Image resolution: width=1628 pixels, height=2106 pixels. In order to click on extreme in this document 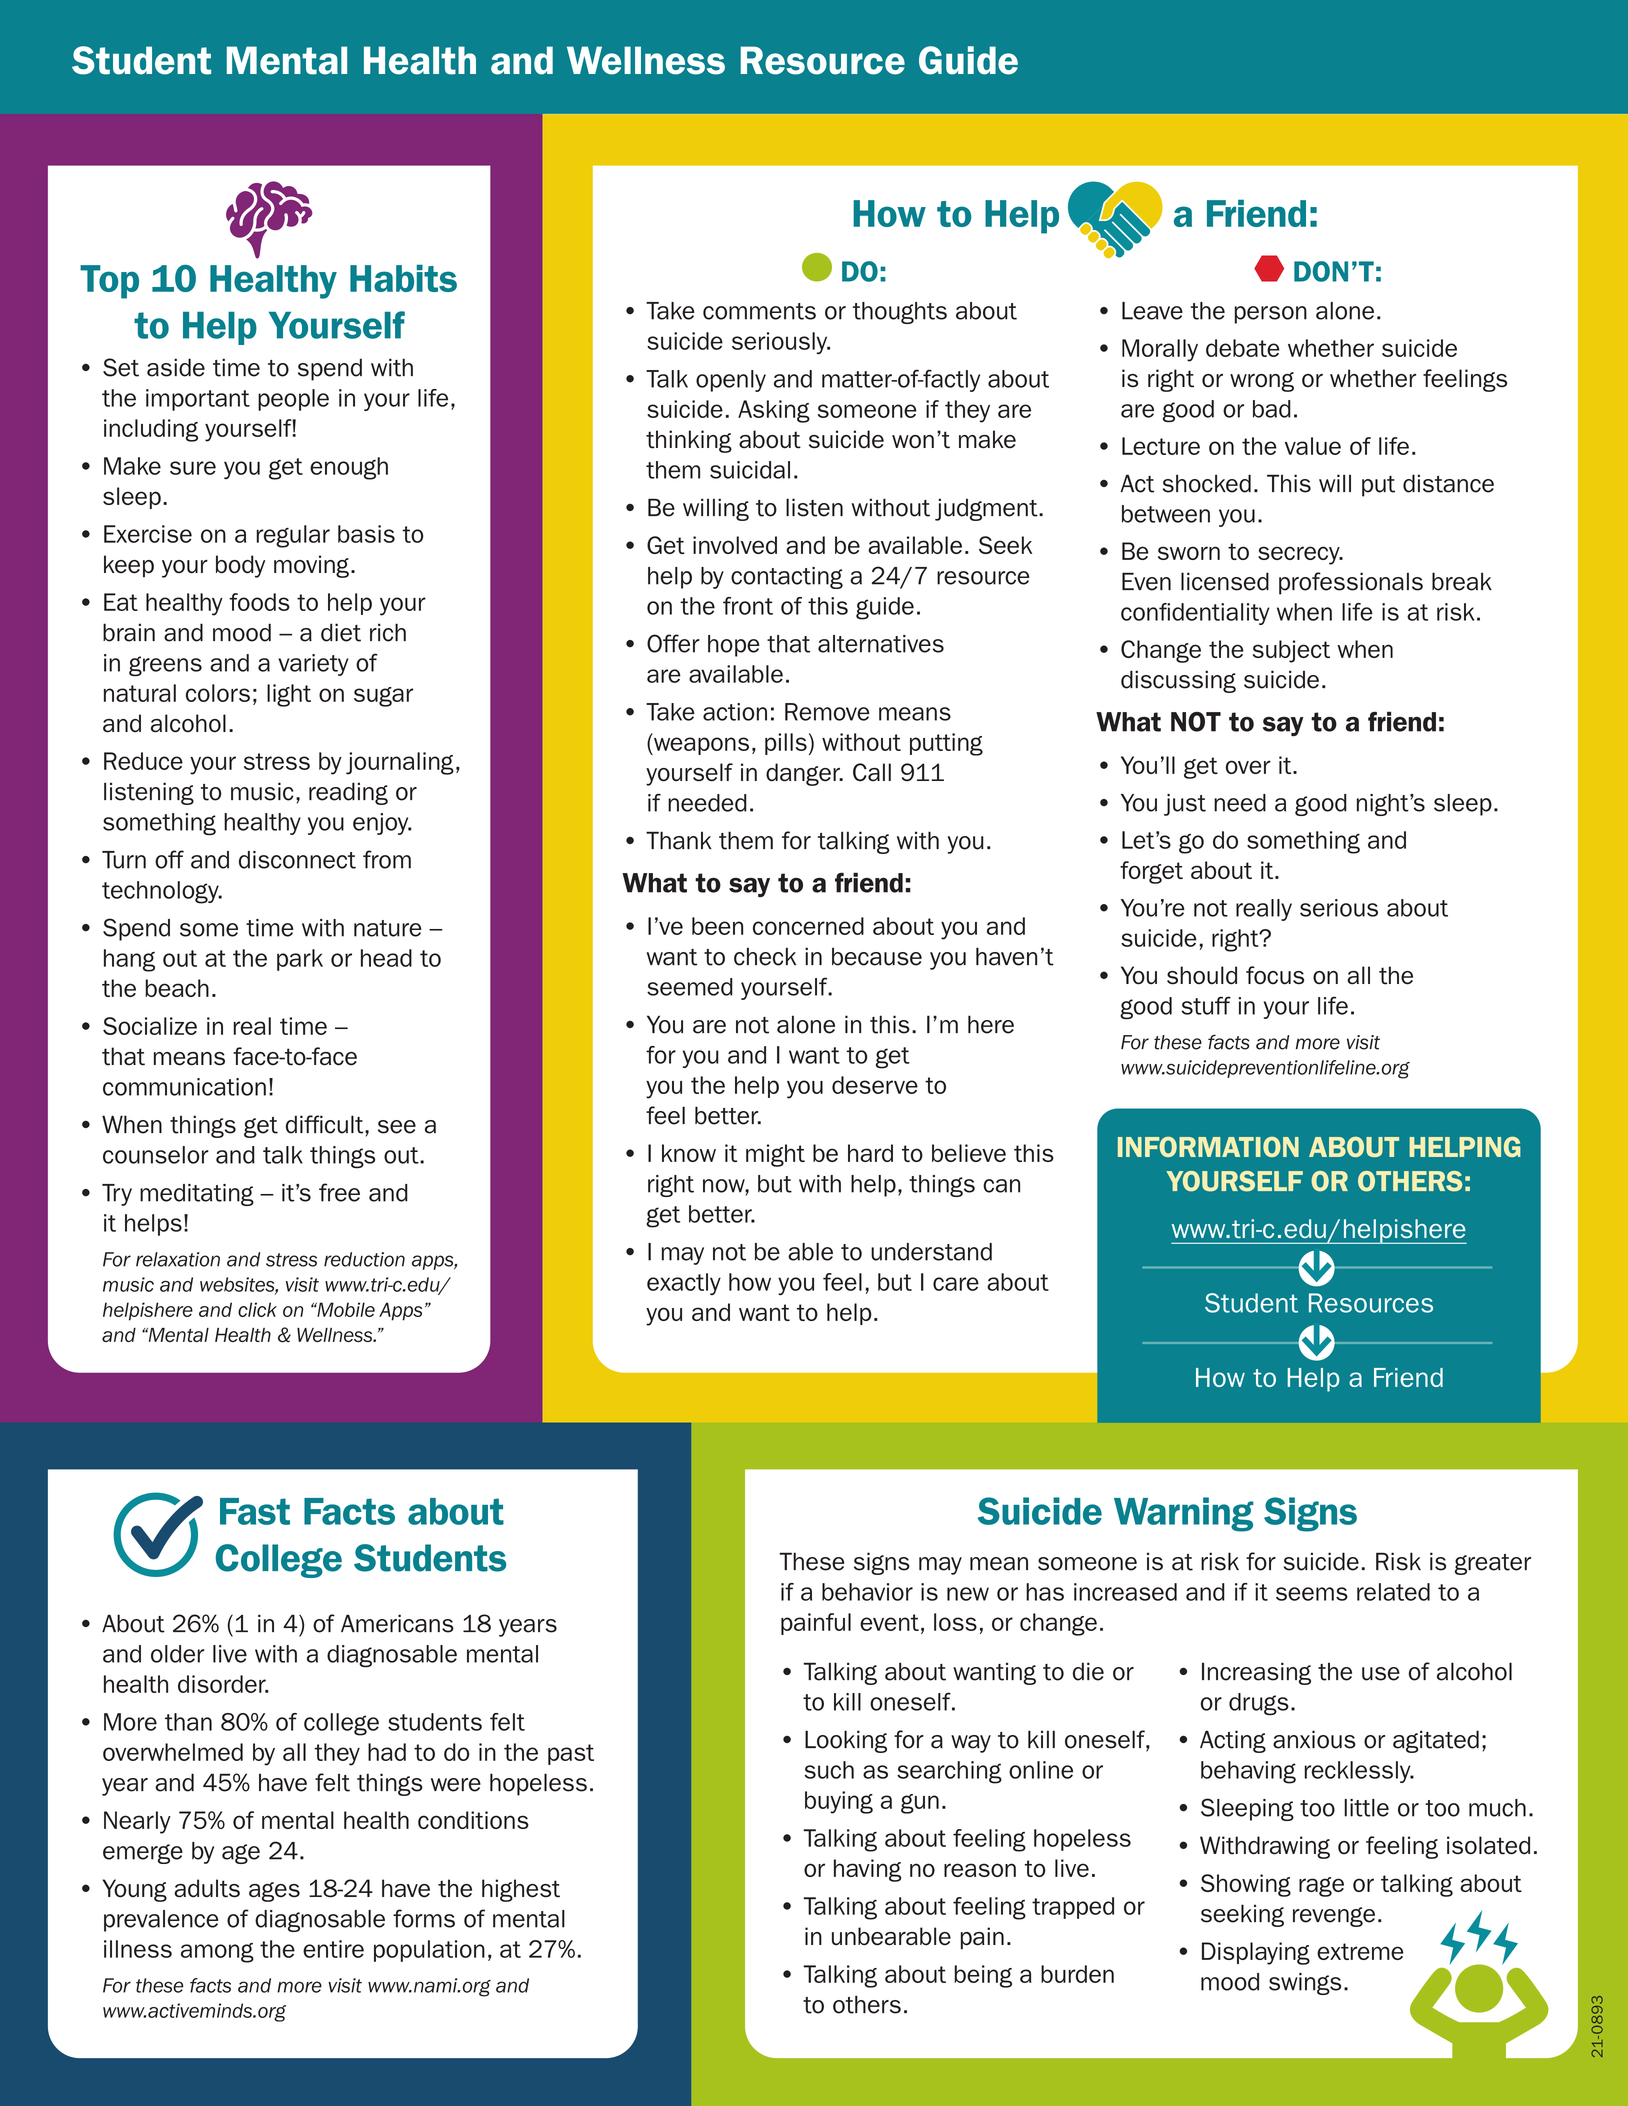, I will do `click(1360, 1951)`.
